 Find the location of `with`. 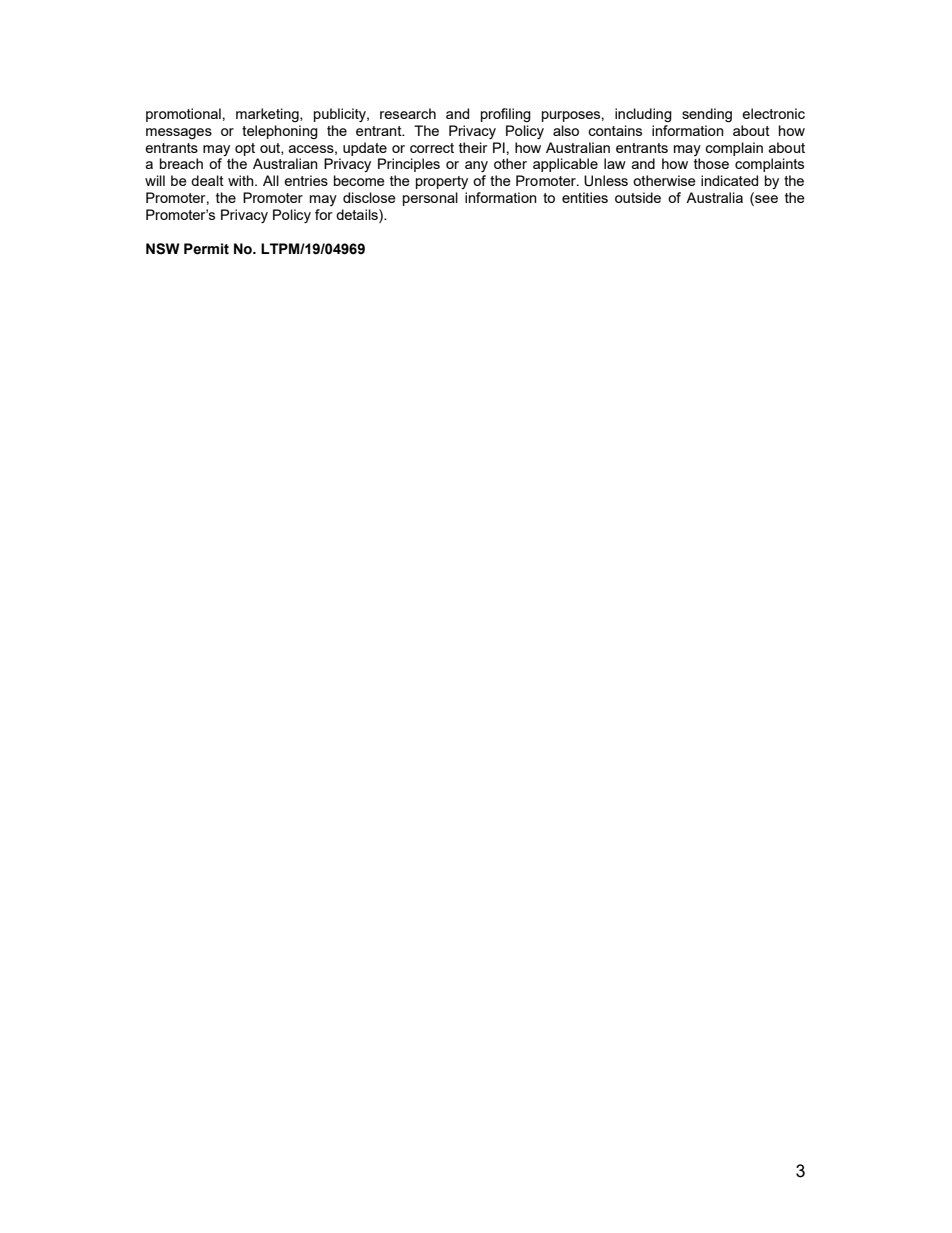

with is located at coordinates (242, 180).
